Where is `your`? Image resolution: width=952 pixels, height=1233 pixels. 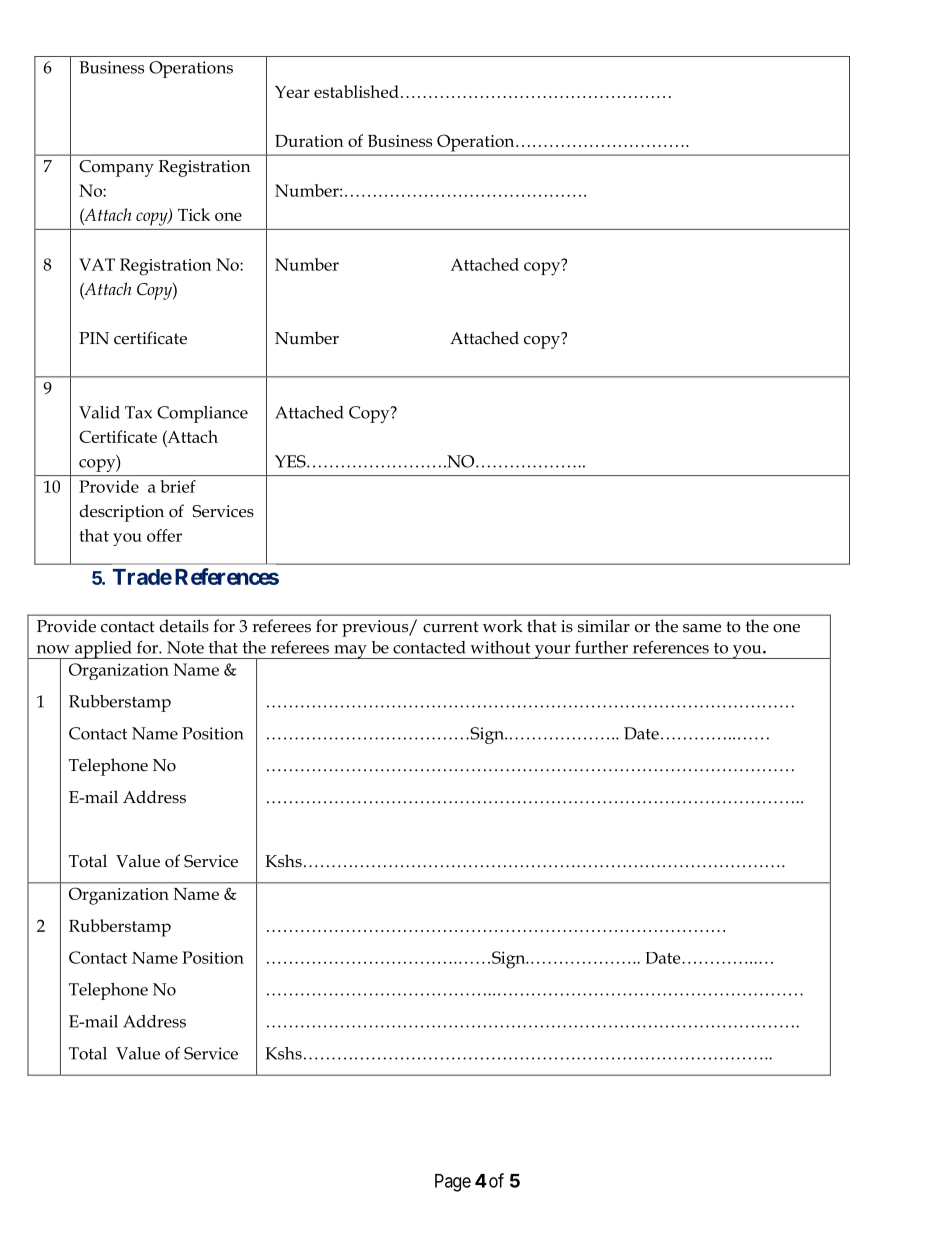 your is located at coordinates (552, 652).
